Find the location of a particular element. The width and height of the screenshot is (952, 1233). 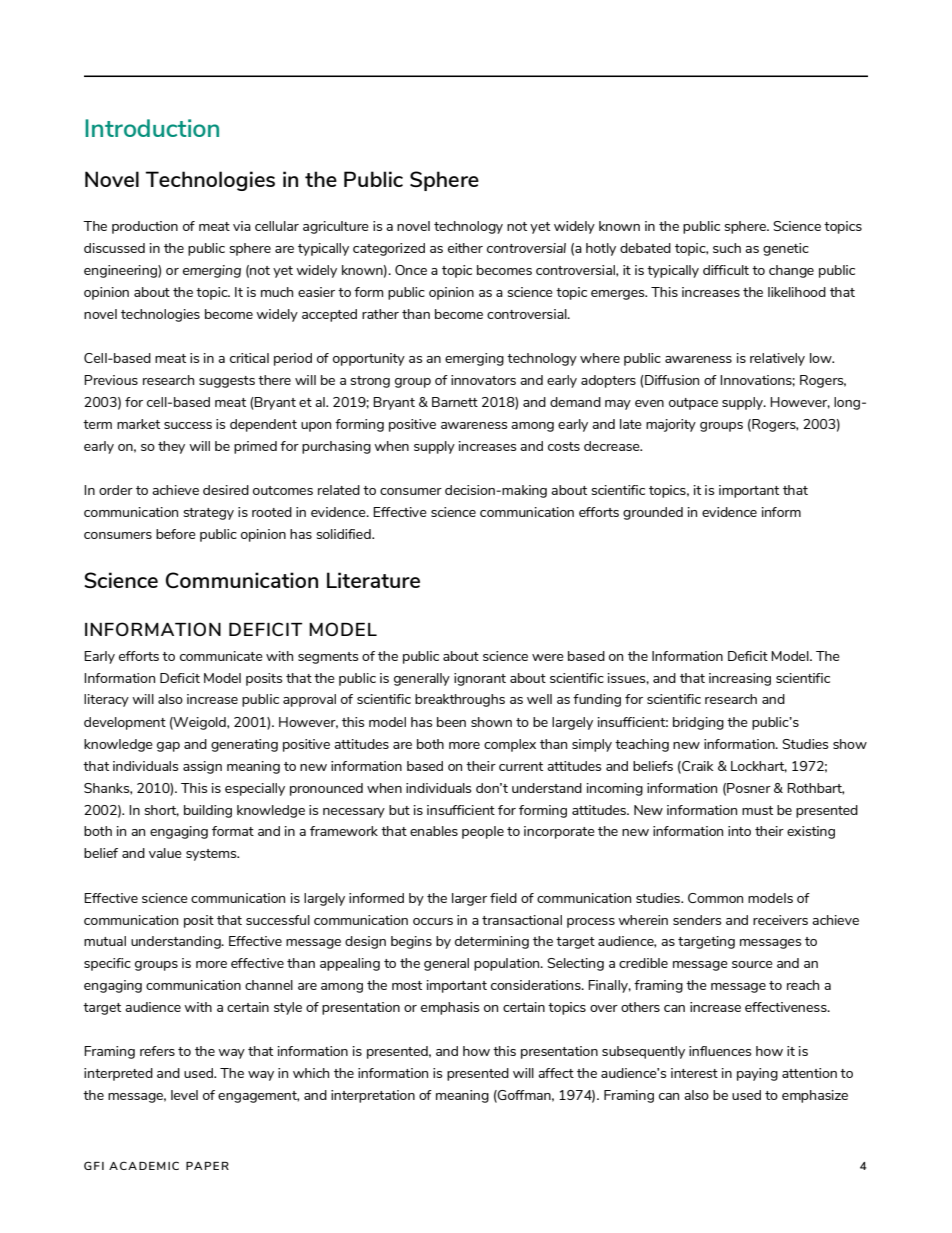

into is located at coordinates (739, 831).
